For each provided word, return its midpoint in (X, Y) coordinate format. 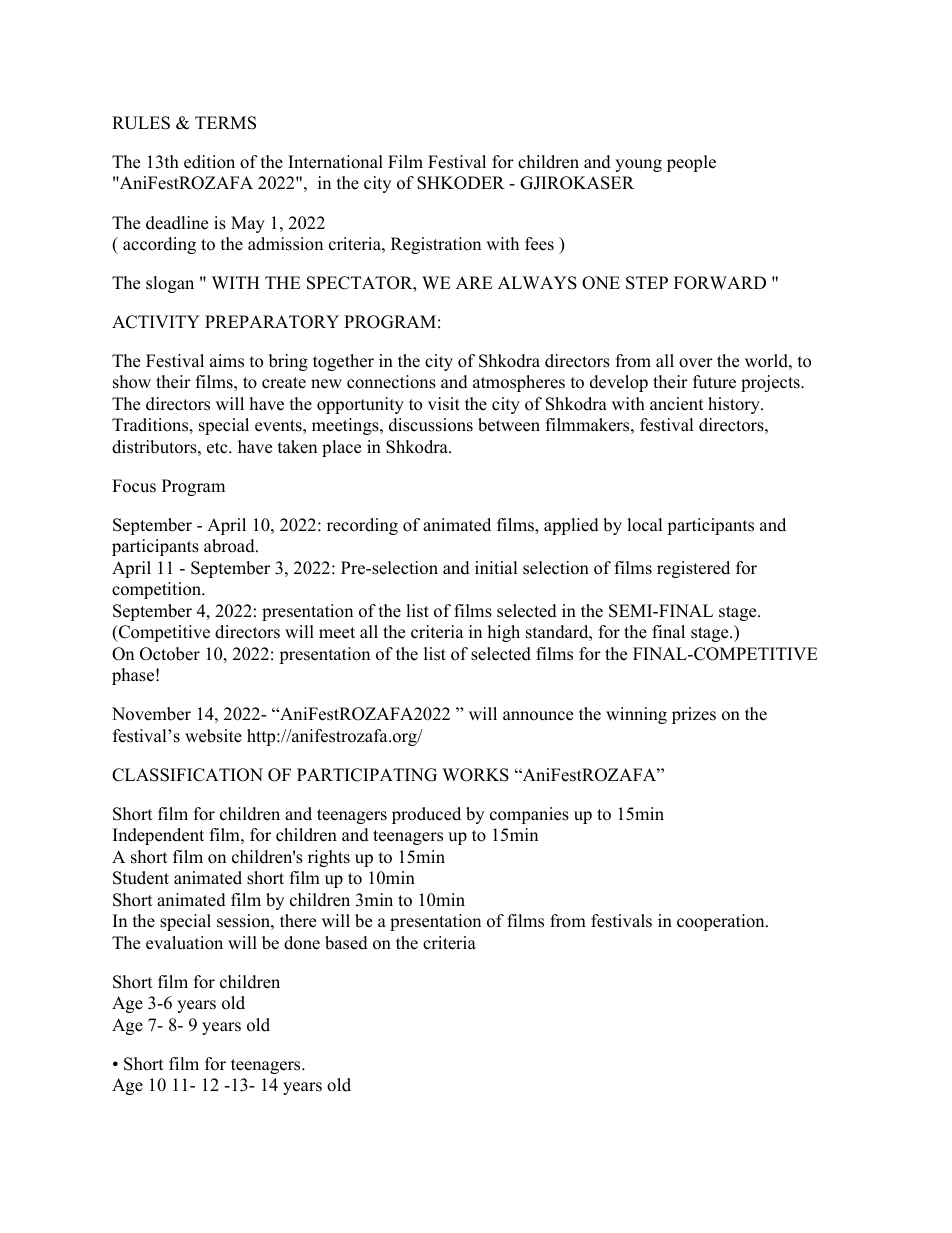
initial (496, 567)
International (335, 162)
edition (209, 162)
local (645, 525)
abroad (230, 546)
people (691, 163)
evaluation (184, 943)
